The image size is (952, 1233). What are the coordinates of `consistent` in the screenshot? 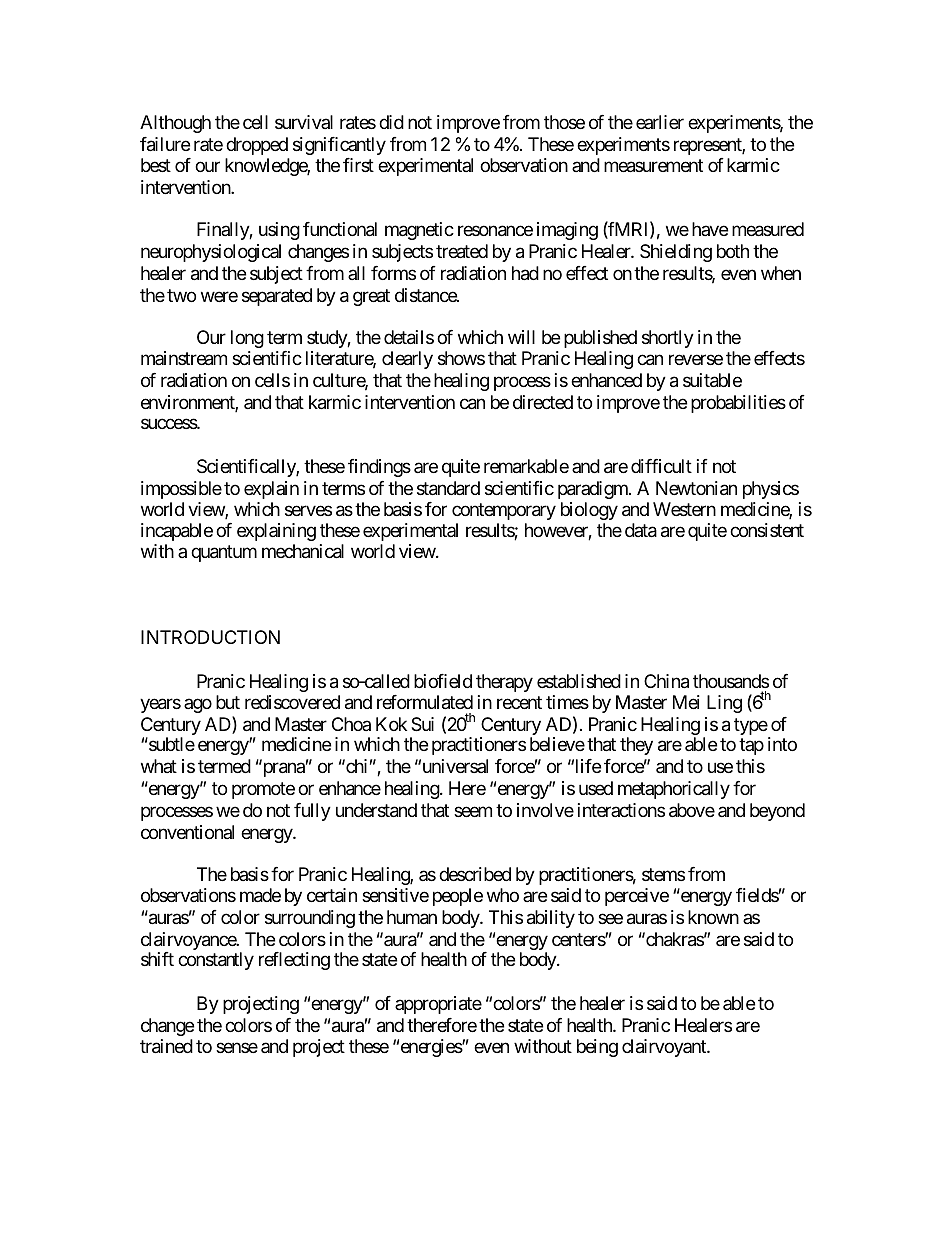 It's located at (767, 530).
